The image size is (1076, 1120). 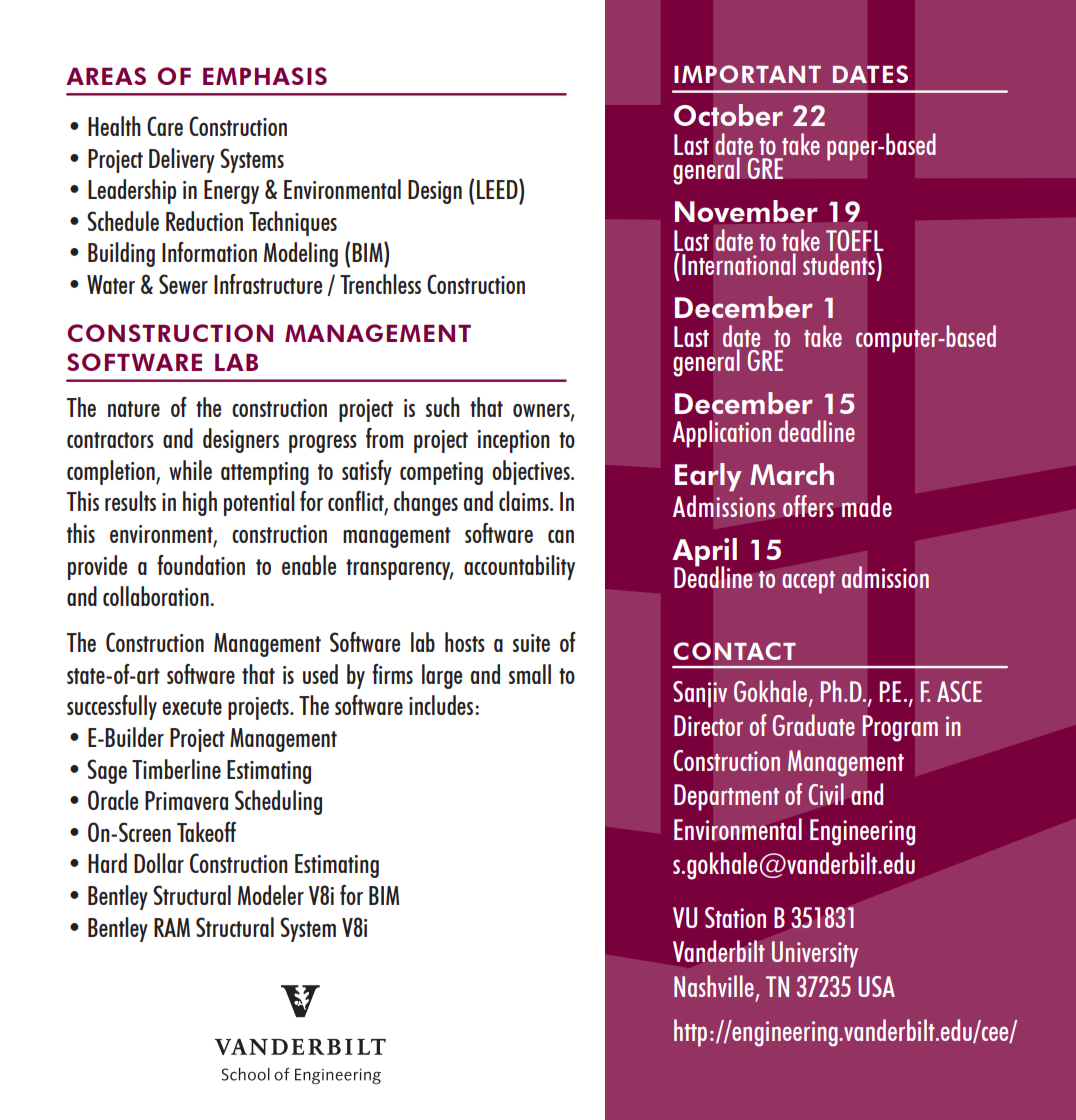 What do you see at coordinates (530, 674) in the image?
I see `small` at bounding box center [530, 674].
